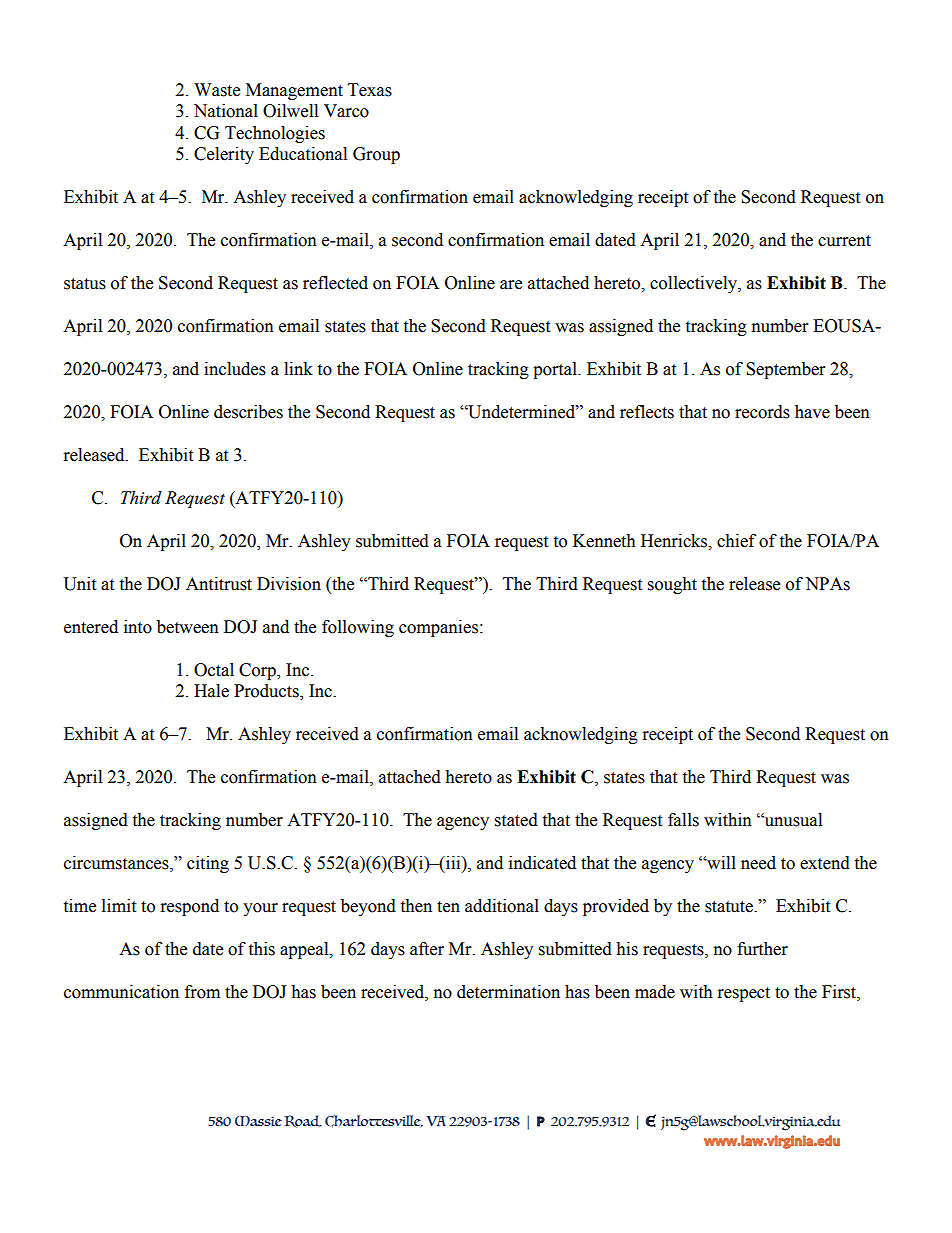 Image resolution: width=952 pixels, height=1233 pixels. Describe the element at coordinates (844, 241) in the document. I see `current` at that location.
